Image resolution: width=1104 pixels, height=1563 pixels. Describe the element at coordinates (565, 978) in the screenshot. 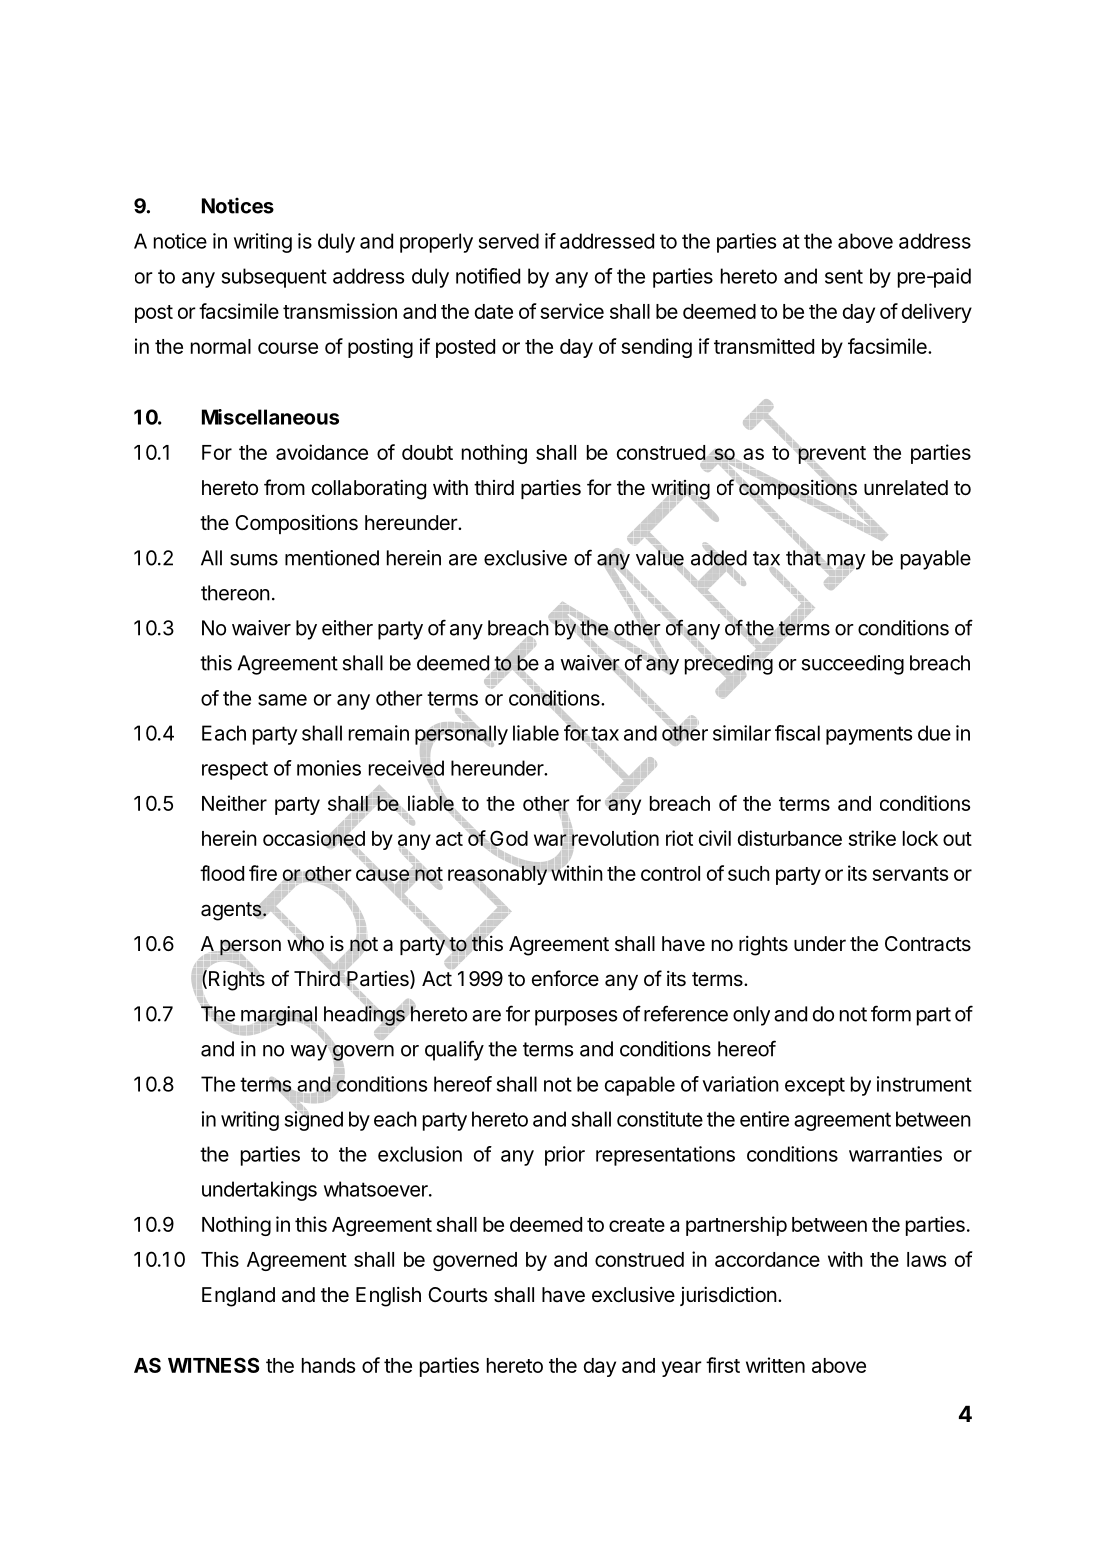

I see `enforce` at that location.
